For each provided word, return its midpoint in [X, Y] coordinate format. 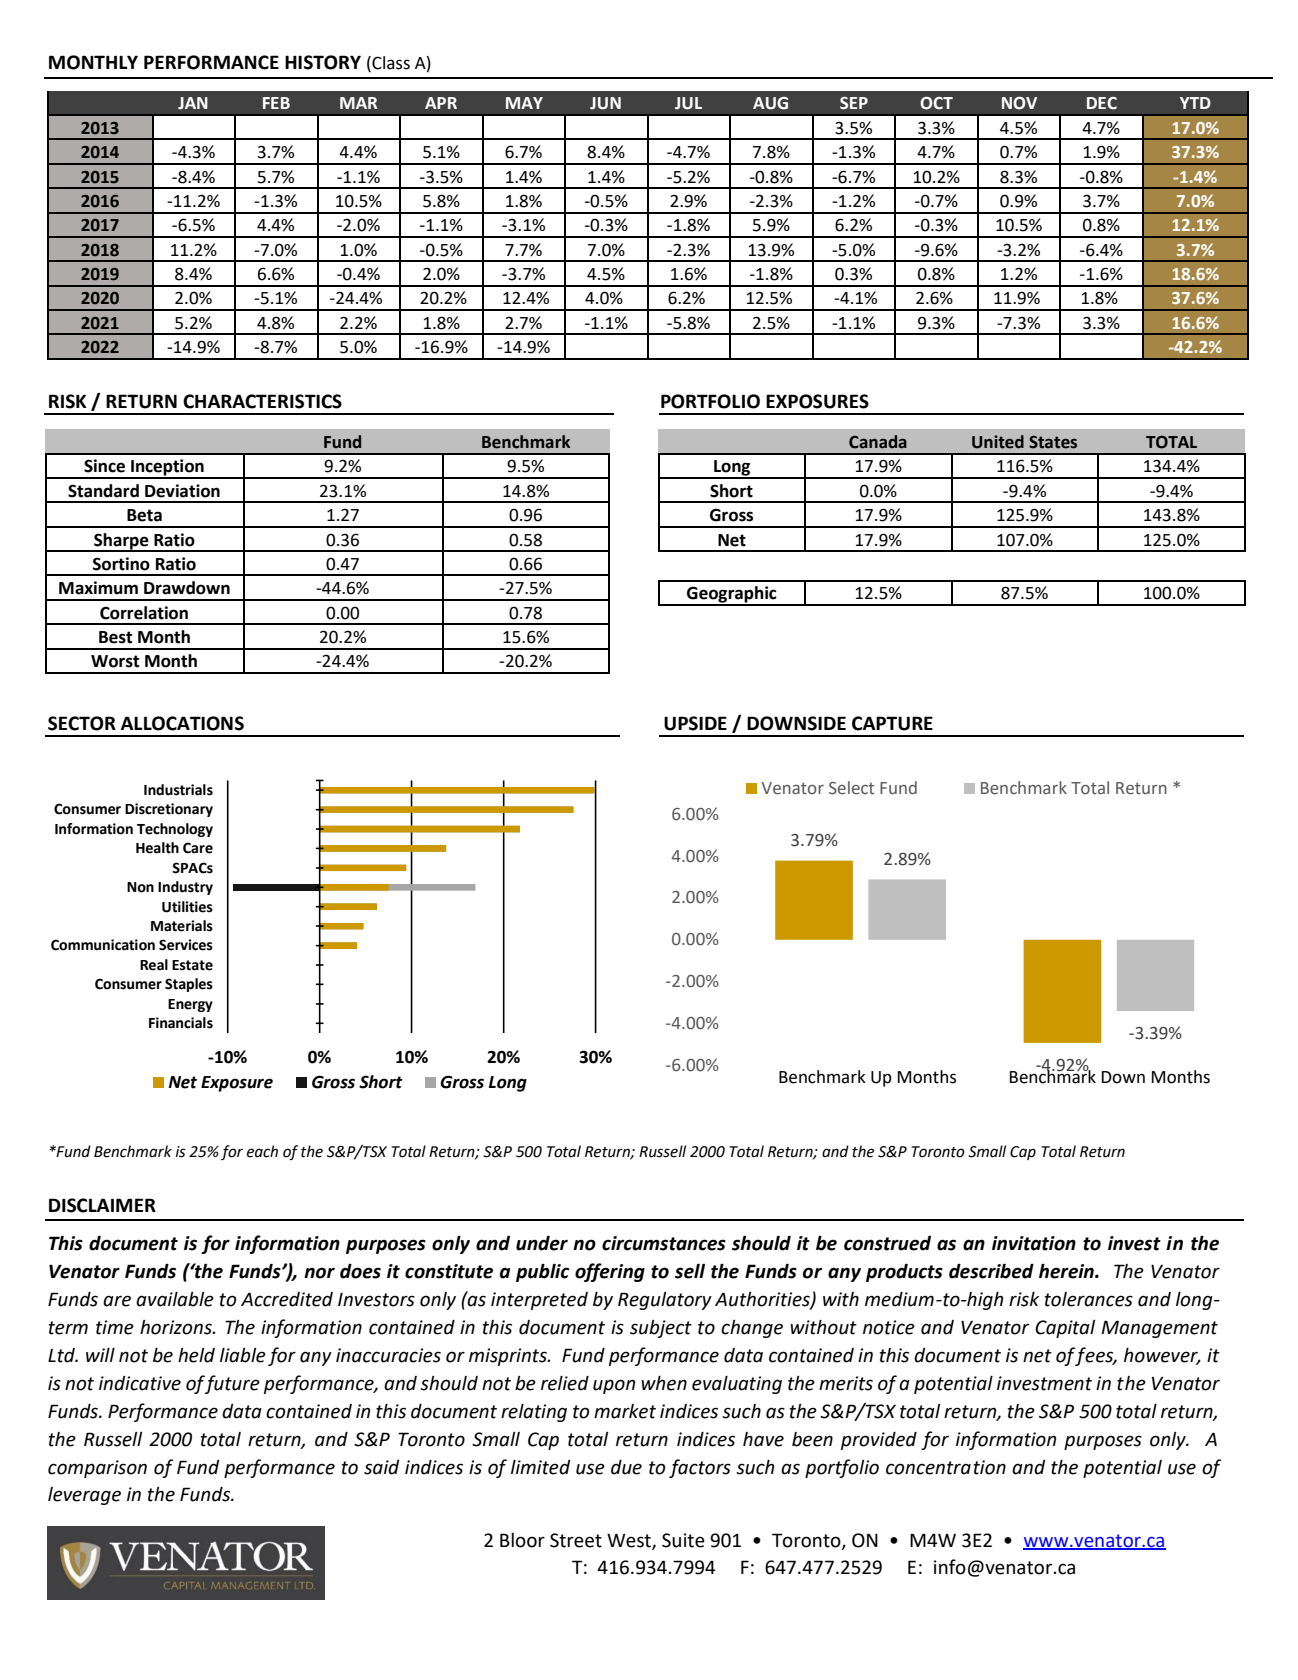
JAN [193, 103]
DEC [1102, 103]
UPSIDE [695, 723]
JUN [605, 103]
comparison [97, 1469]
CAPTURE [892, 723]
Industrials [178, 790]
